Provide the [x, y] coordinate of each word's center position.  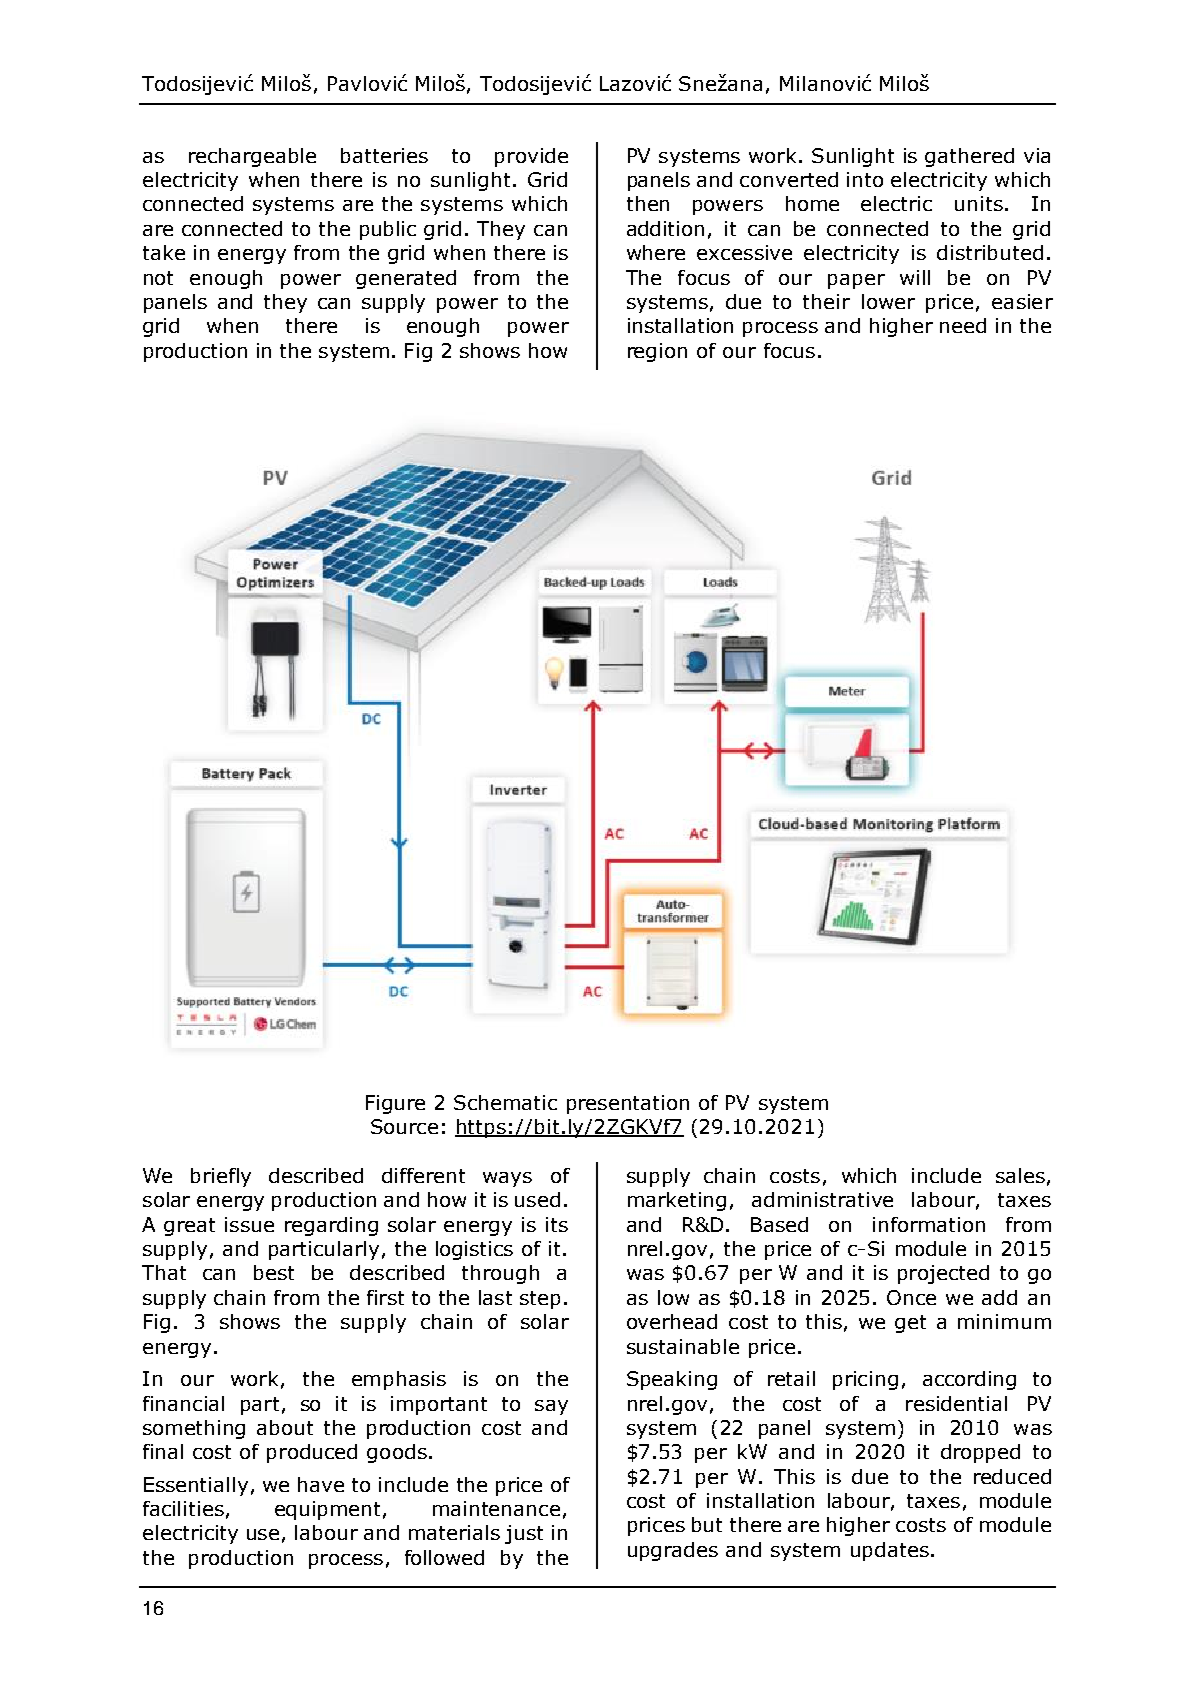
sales [1020, 1175]
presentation [628, 1104]
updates [890, 1551]
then [648, 203]
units [979, 203]
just [524, 1534]
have [321, 1484]
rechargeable [252, 157]
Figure [395, 1104]
